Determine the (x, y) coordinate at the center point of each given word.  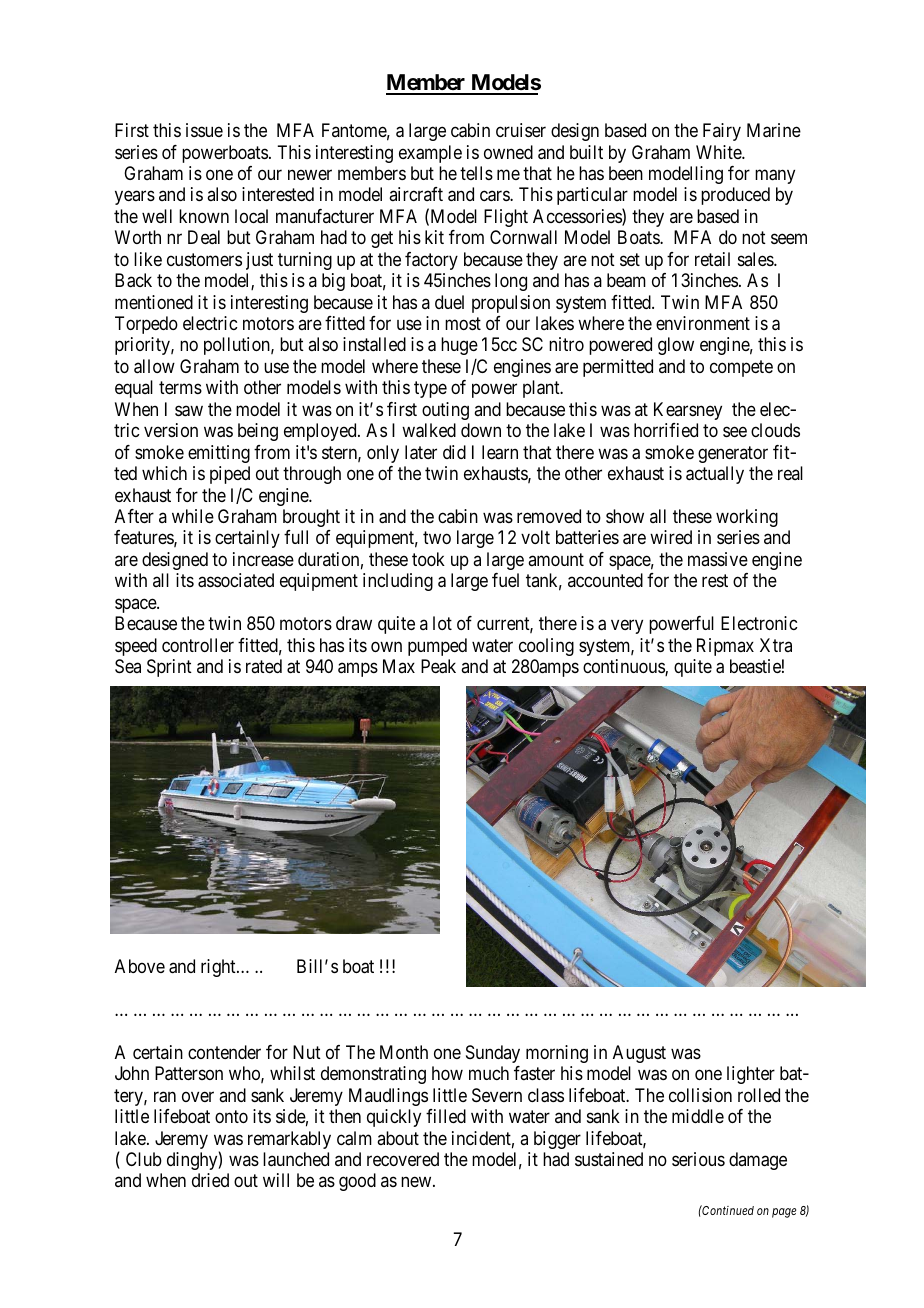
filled (446, 1116)
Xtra (776, 645)
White (719, 152)
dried (210, 1180)
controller (198, 645)
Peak (438, 666)
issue (204, 130)
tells (476, 173)
